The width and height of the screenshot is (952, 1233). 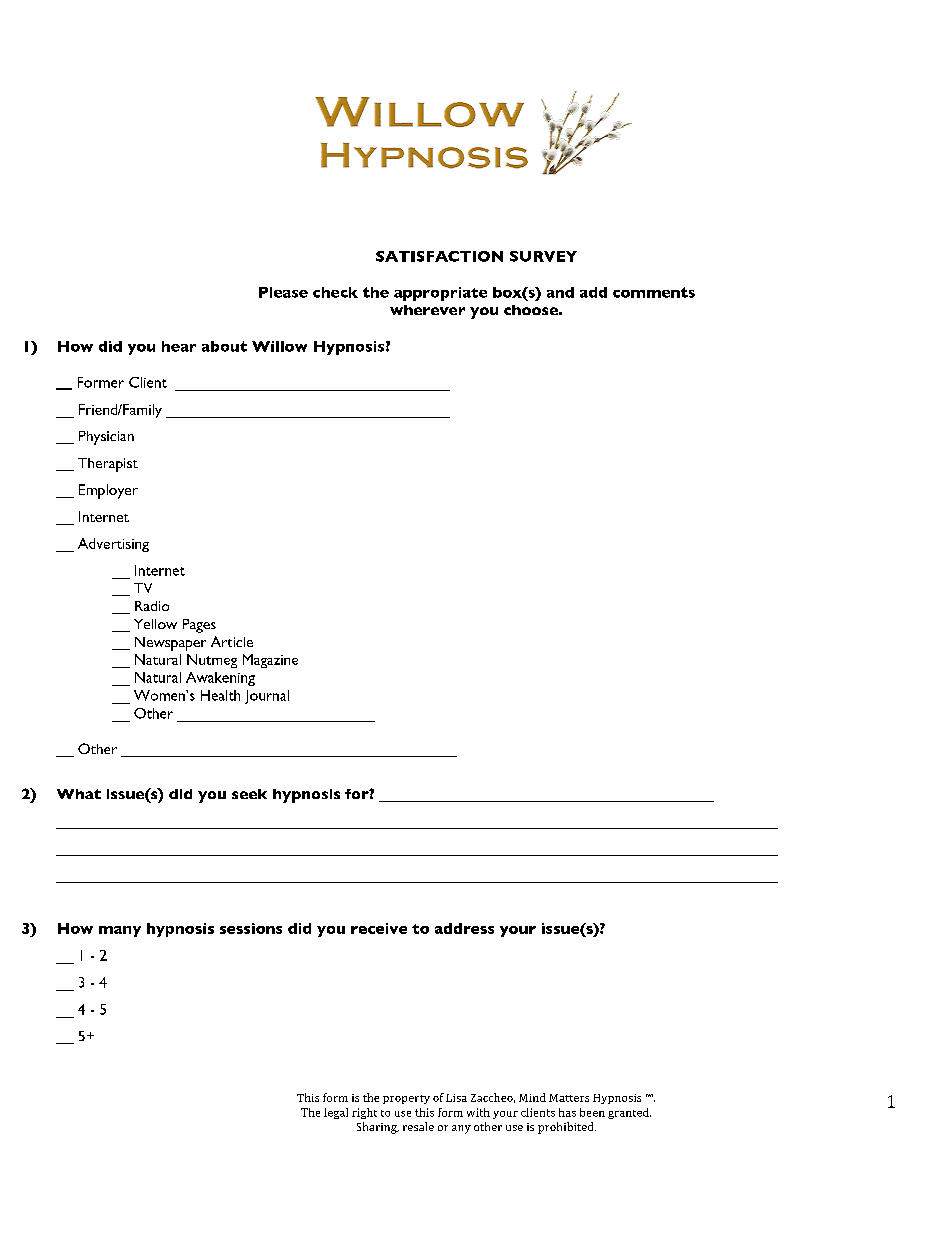 What do you see at coordinates (113, 545) in the screenshot?
I see `Advertising` at bounding box center [113, 545].
